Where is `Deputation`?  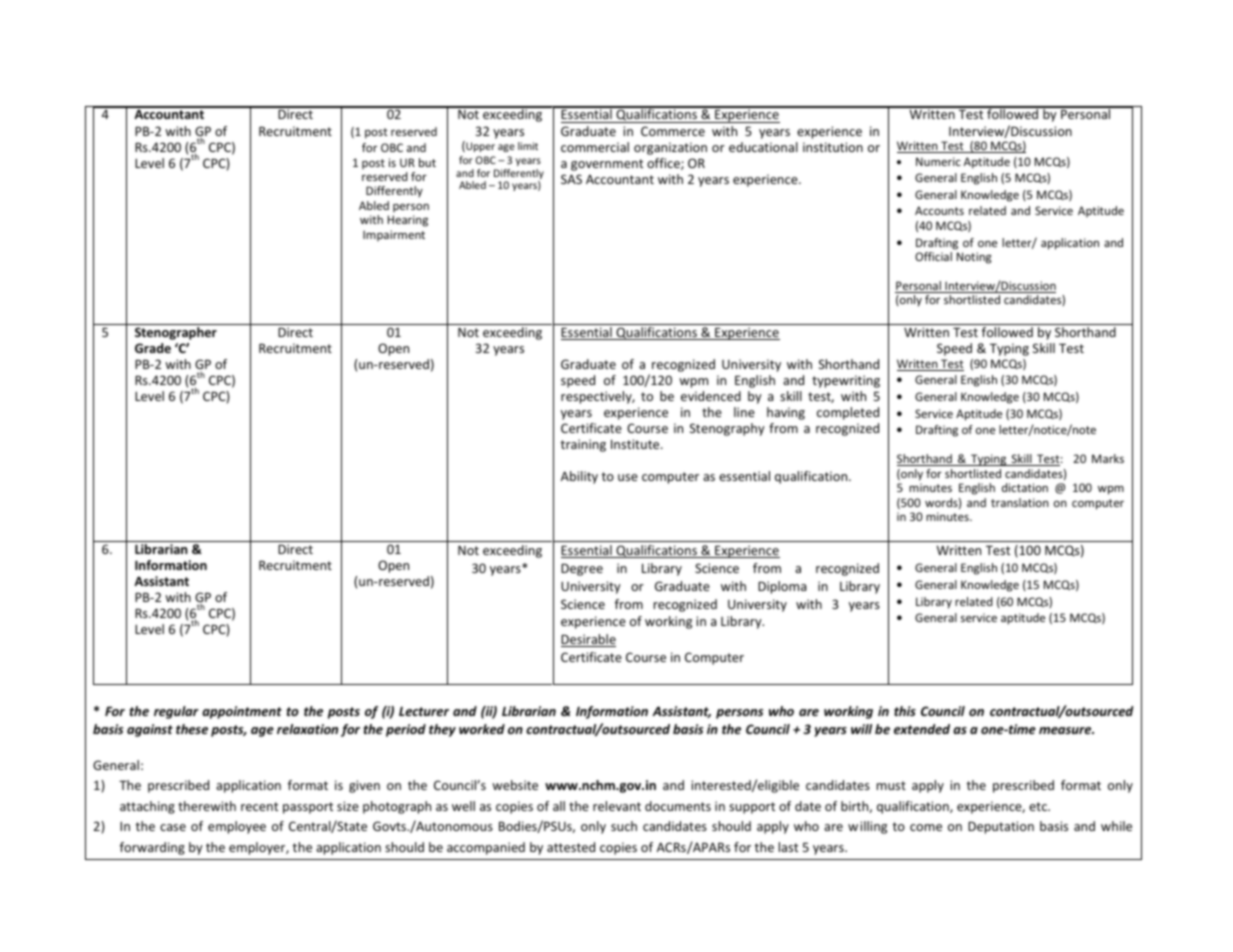 Deputation is located at coordinates (1001, 827).
